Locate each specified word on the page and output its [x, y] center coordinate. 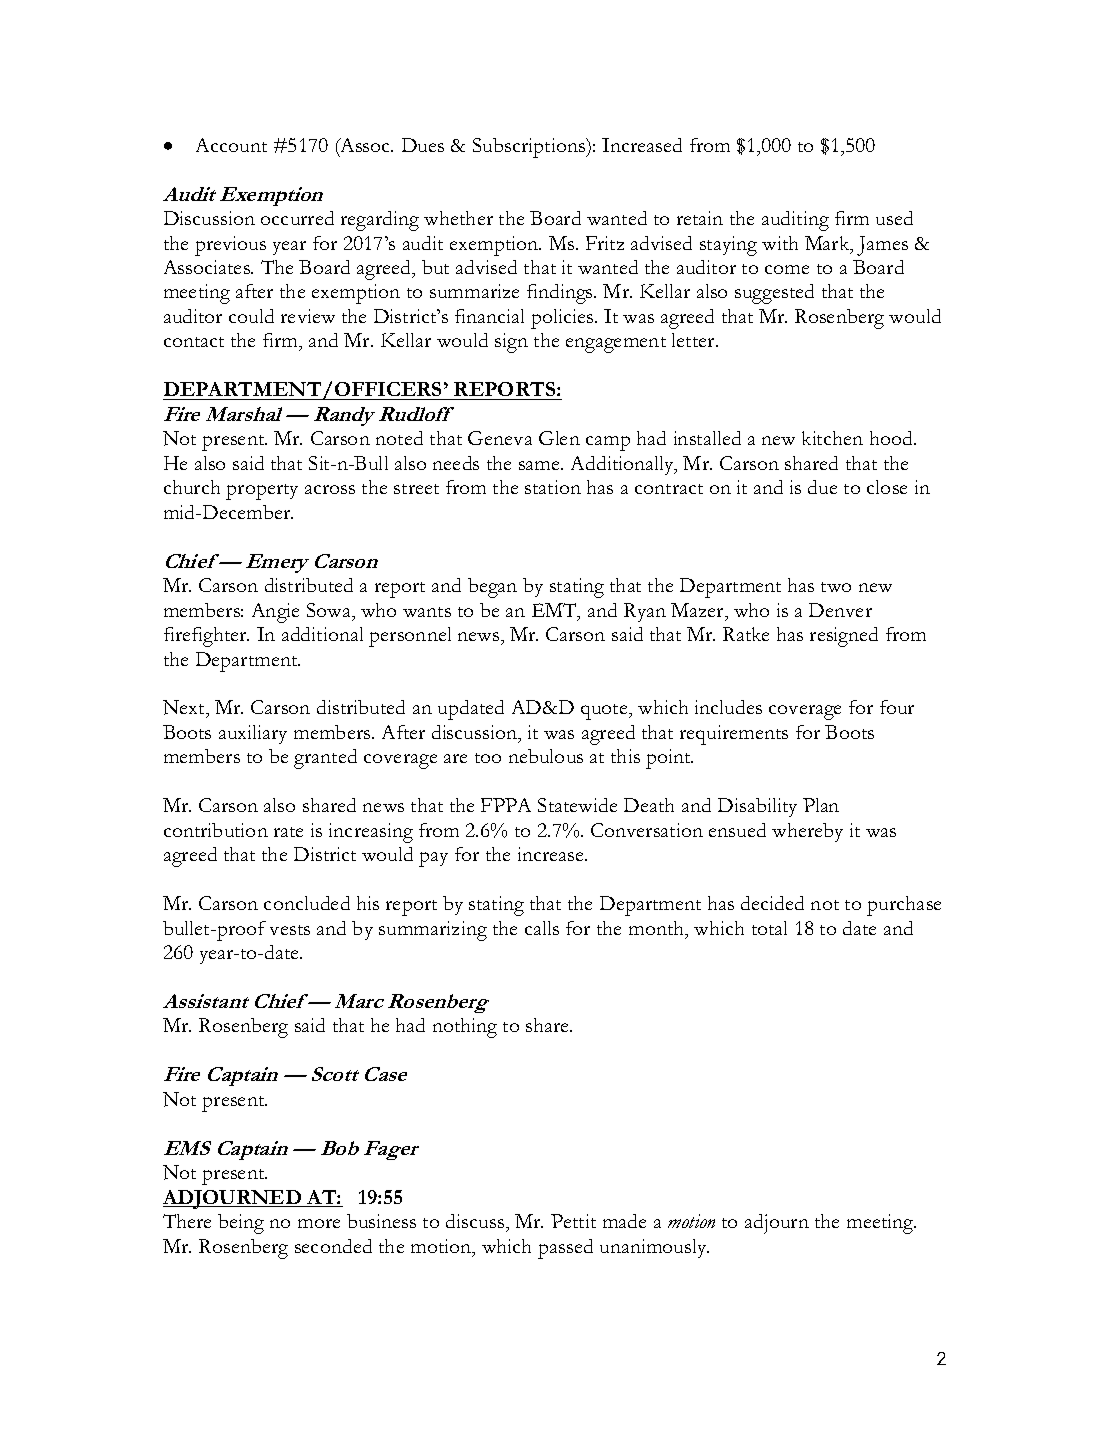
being [241, 1224]
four [897, 707]
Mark [828, 244]
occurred [297, 218]
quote [605, 712]
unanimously [654, 1248]
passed [565, 1249]
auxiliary [253, 734]
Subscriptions [530, 148]
